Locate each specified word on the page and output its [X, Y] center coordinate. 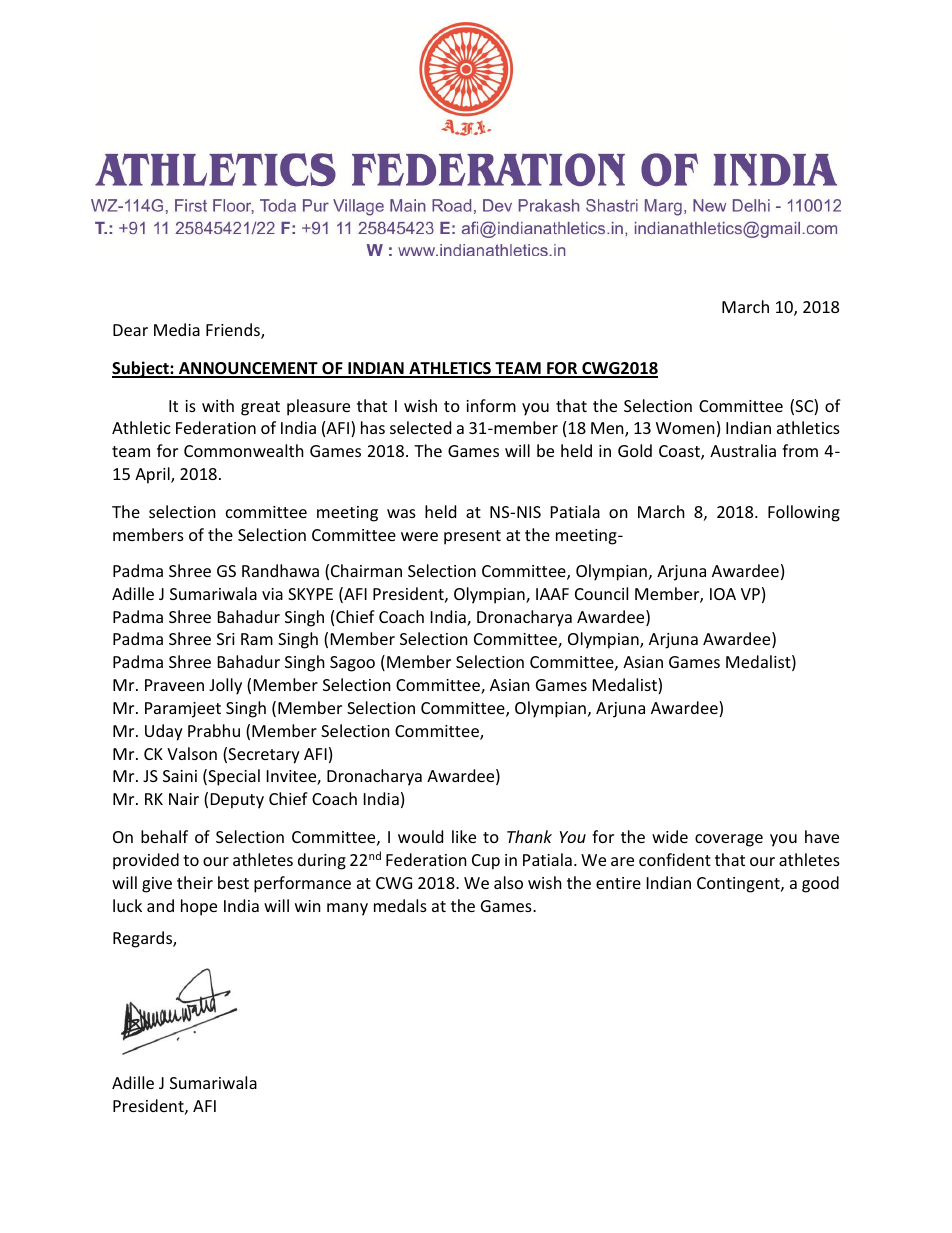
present [472, 537]
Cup [486, 862]
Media [177, 329]
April [153, 475]
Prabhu [214, 730]
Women [685, 428]
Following [804, 513]
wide [670, 836]
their [195, 882]
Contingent [739, 885]
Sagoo [352, 664]
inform [491, 405]
